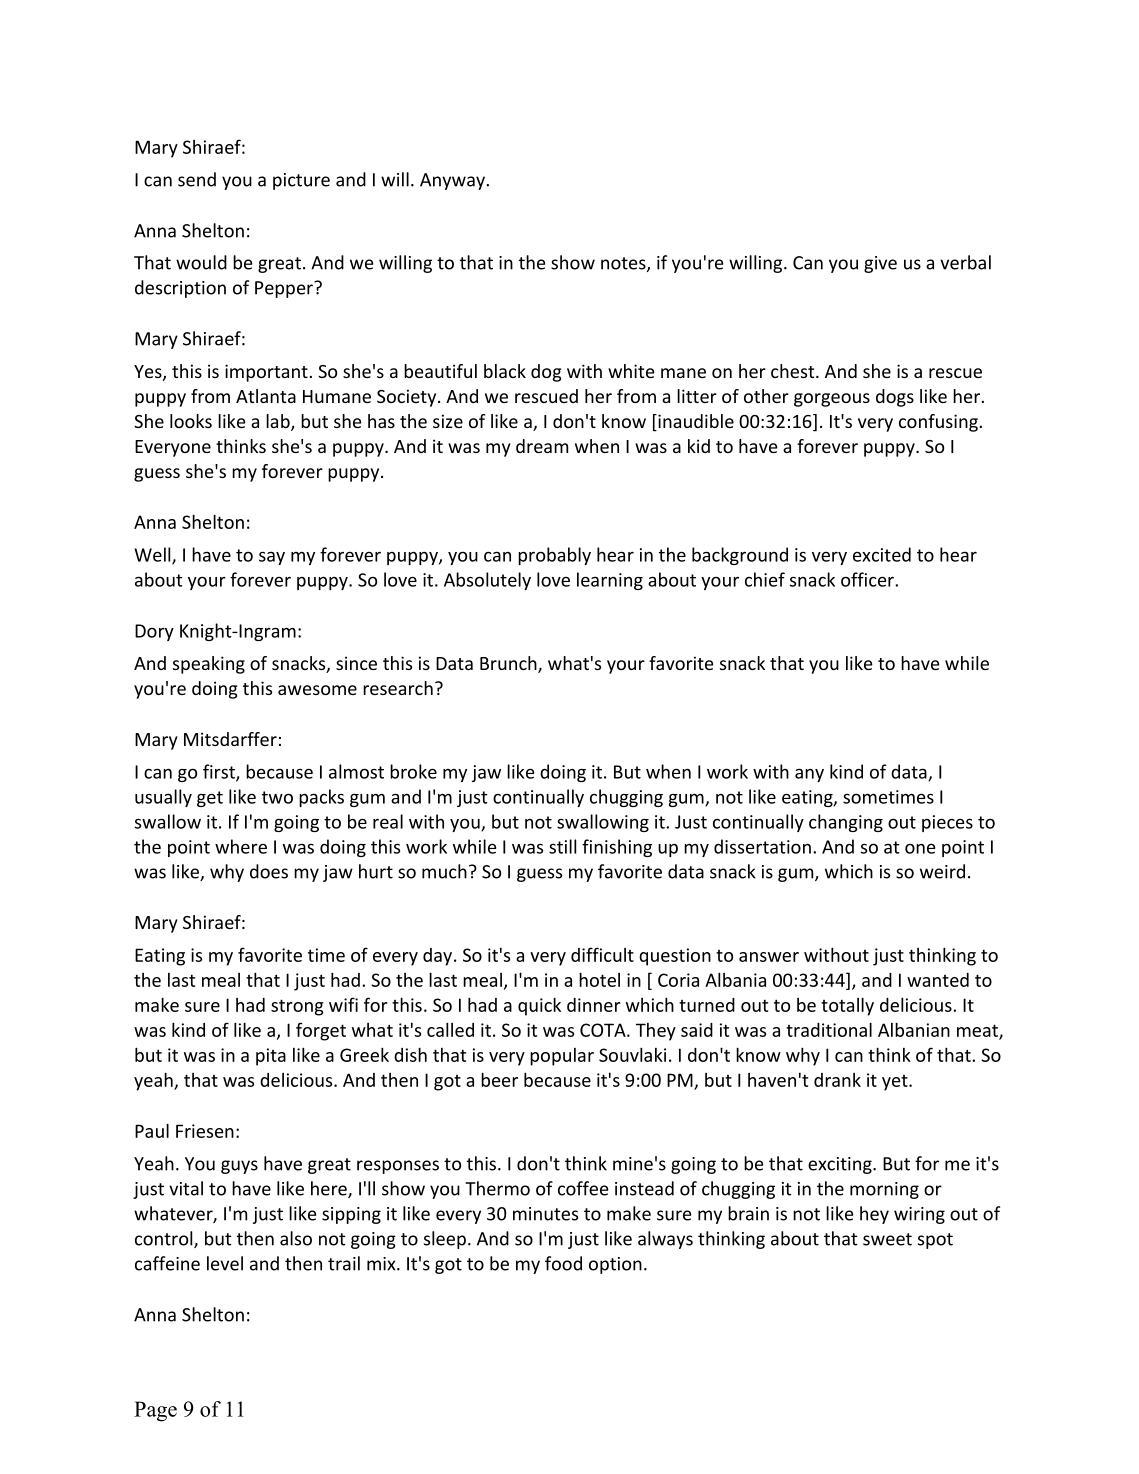 The height and width of the screenshot is (1474, 1139). I want to click on picture, so click(301, 181).
